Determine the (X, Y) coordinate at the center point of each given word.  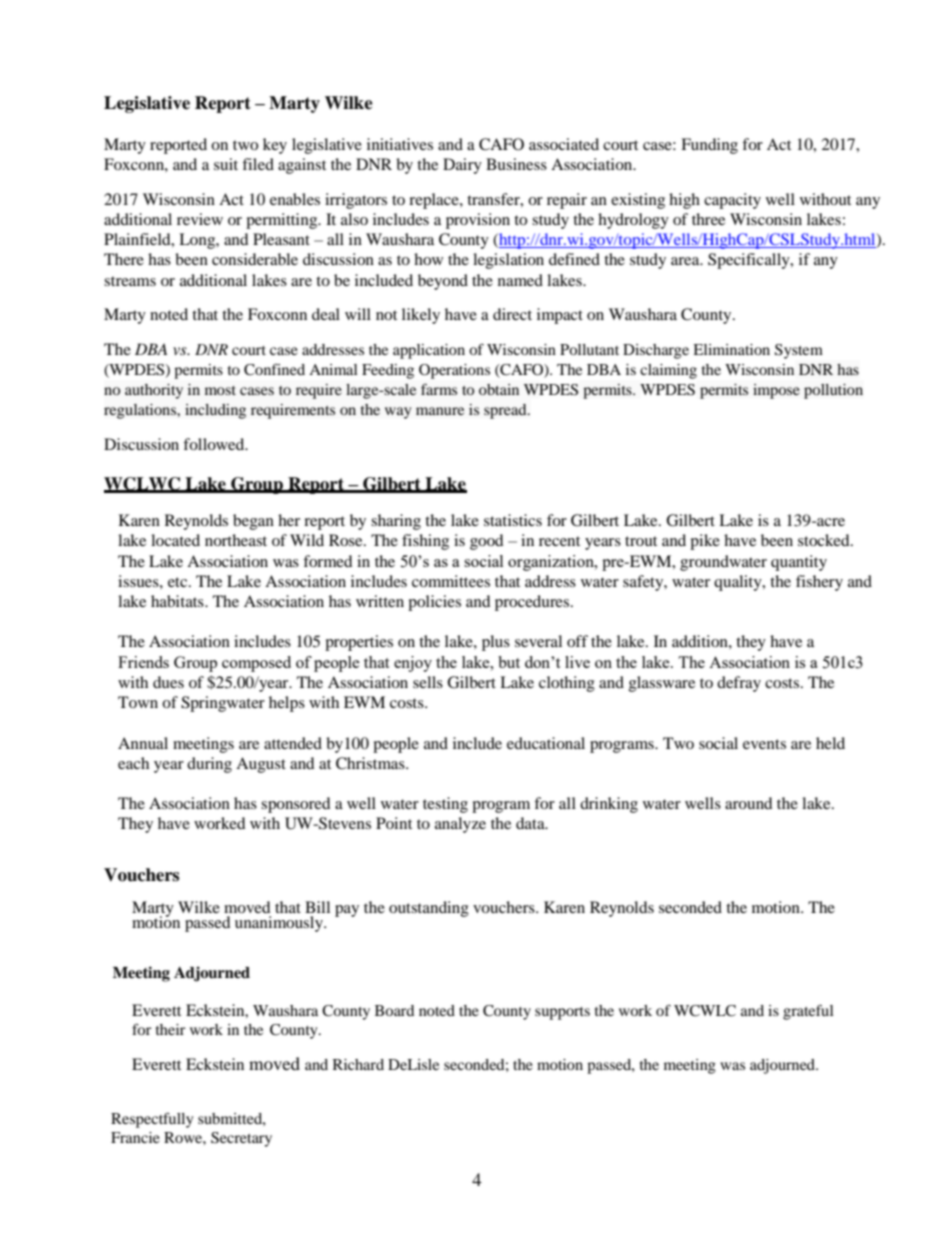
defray (739, 684)
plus (496, 643)
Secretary (241, 1139)
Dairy (462, 166)
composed (256, 664)
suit (226, 164)
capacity (732, 201)
